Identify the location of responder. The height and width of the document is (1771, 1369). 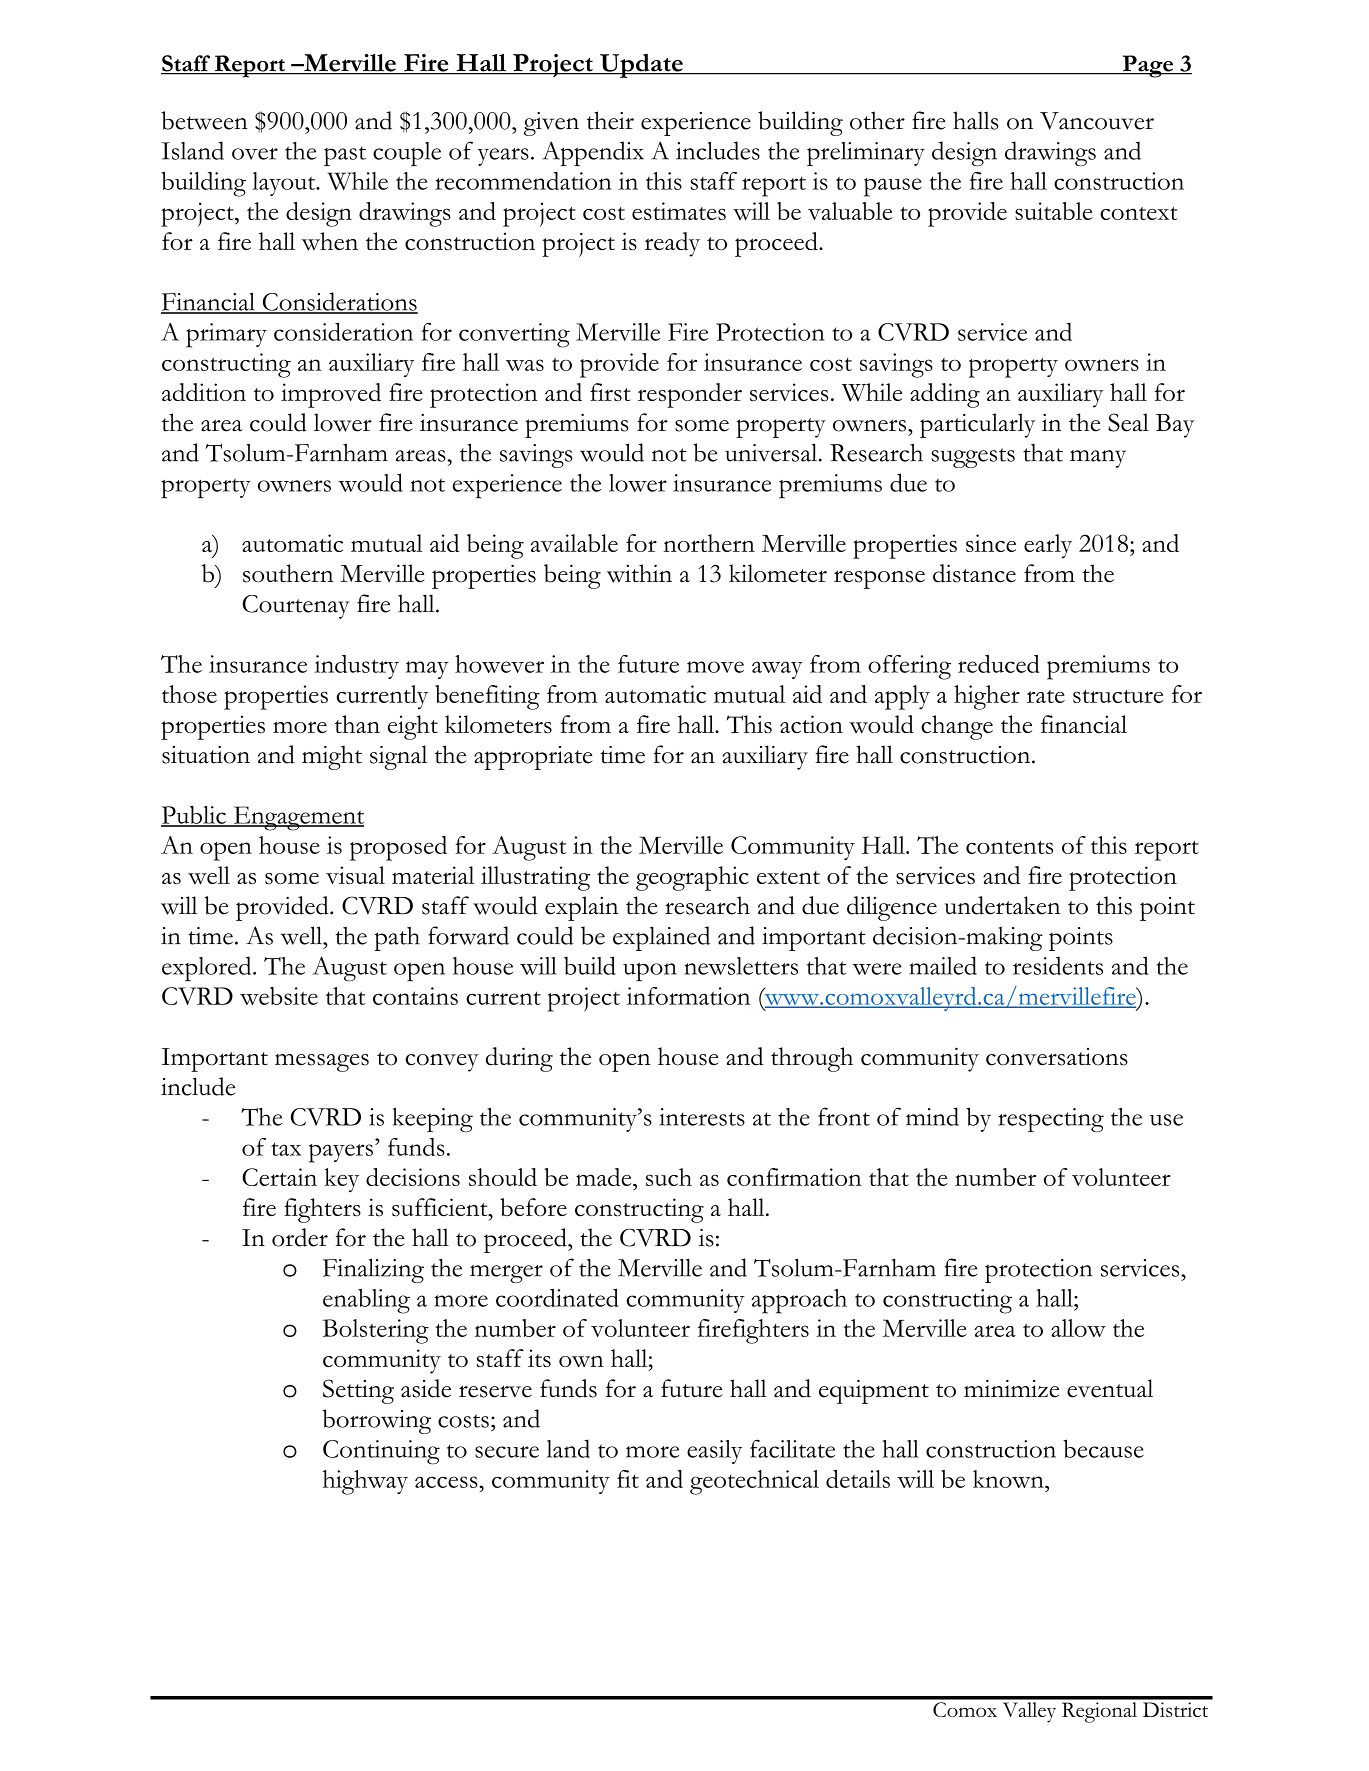
(690, 395).
